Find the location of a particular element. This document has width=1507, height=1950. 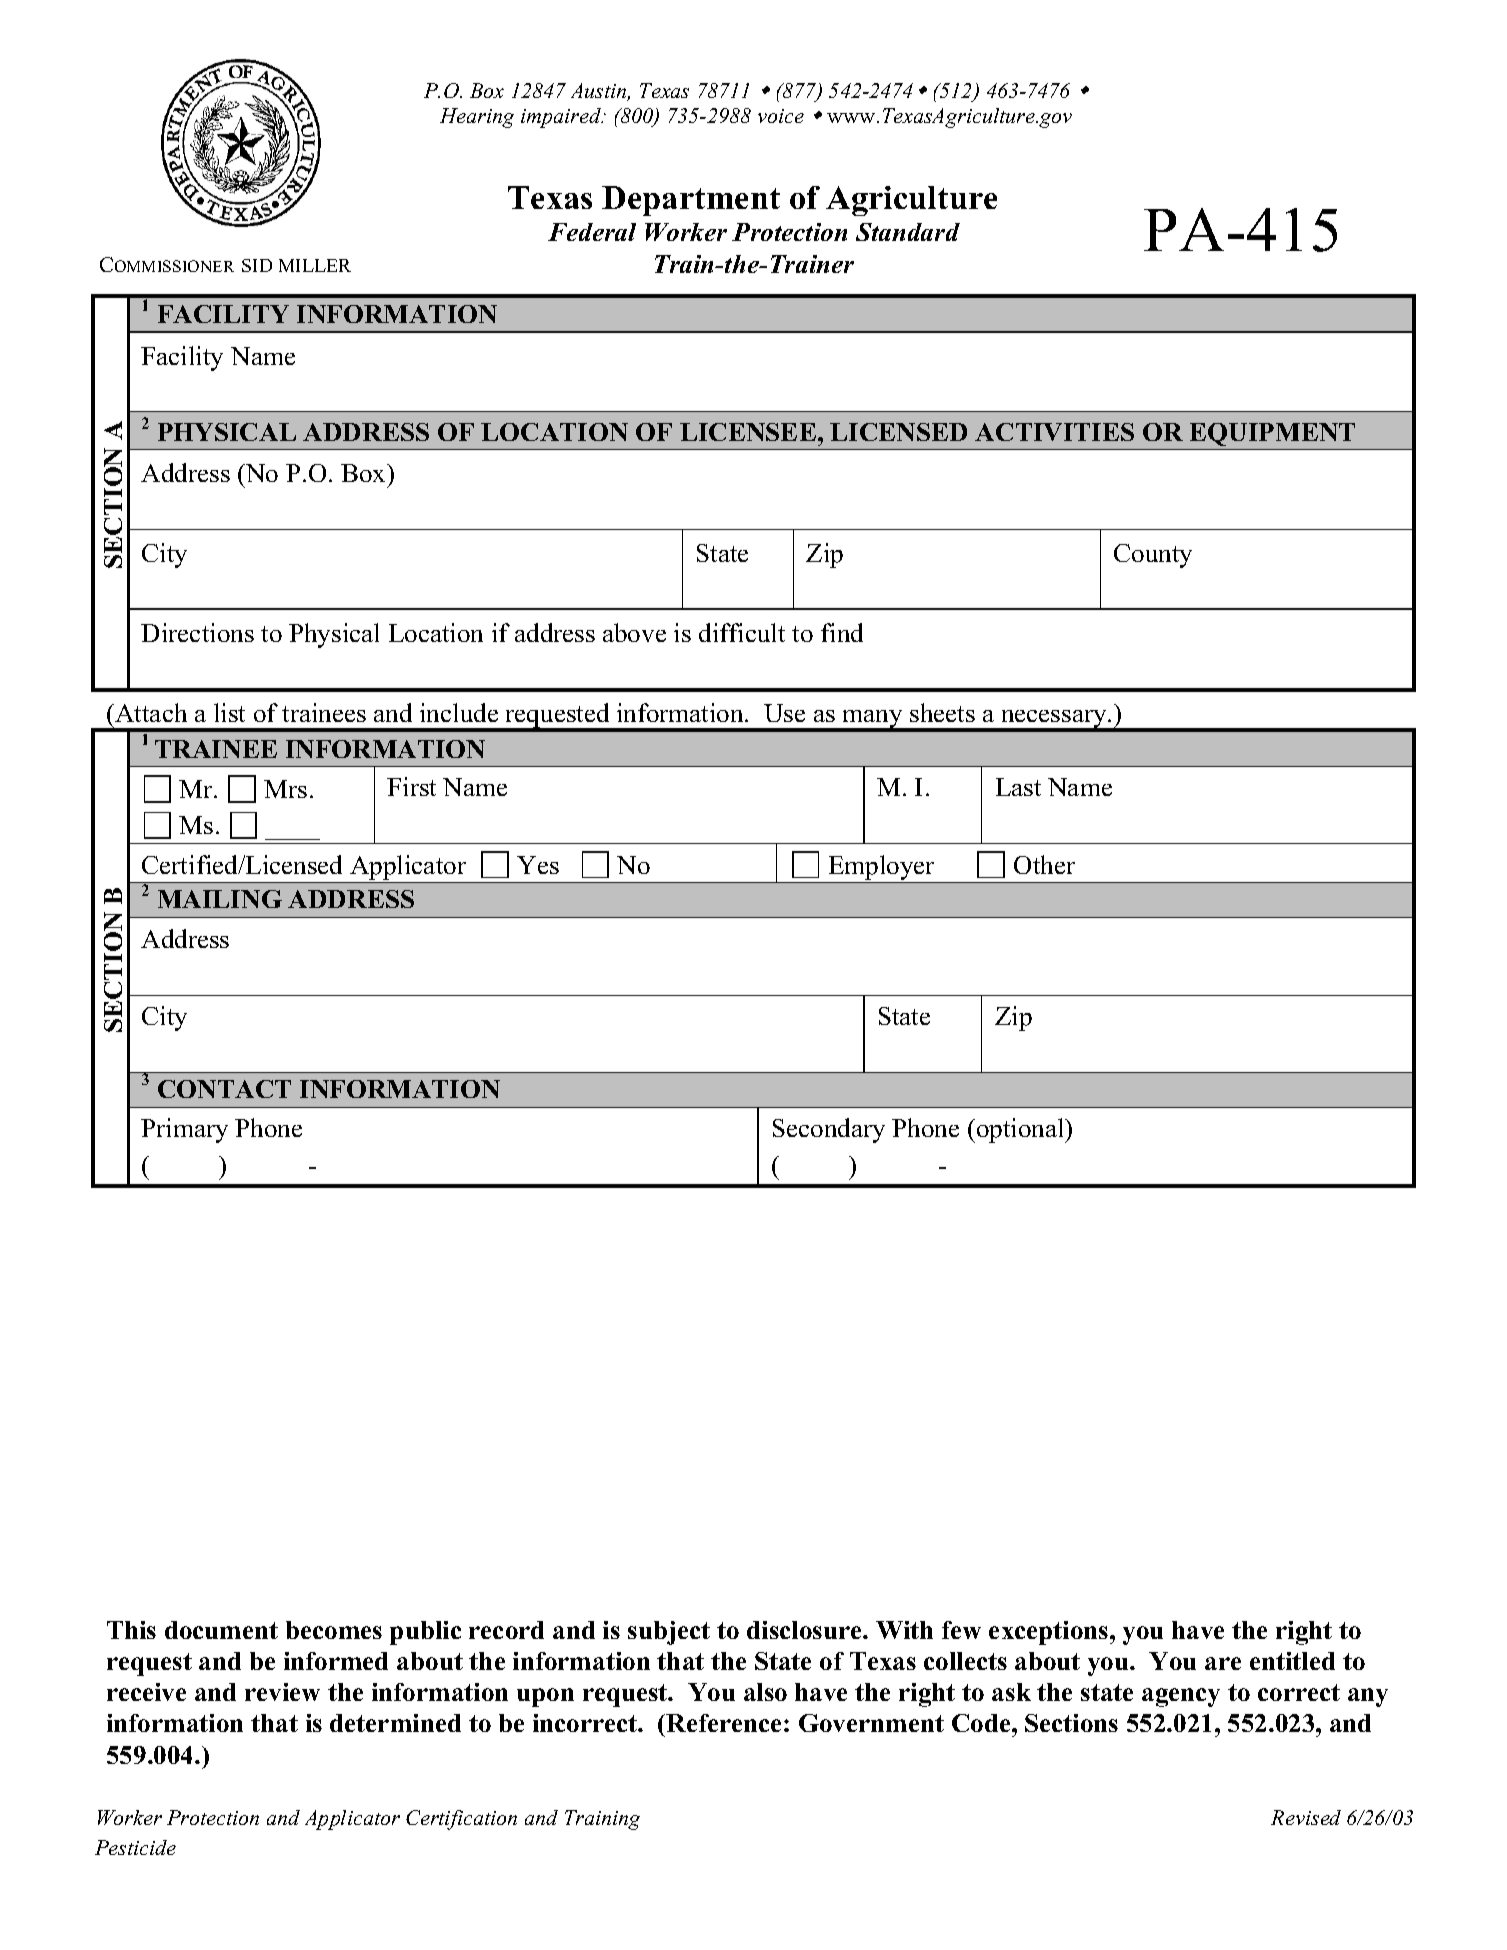

SID is located at coordinates (257, 265).
